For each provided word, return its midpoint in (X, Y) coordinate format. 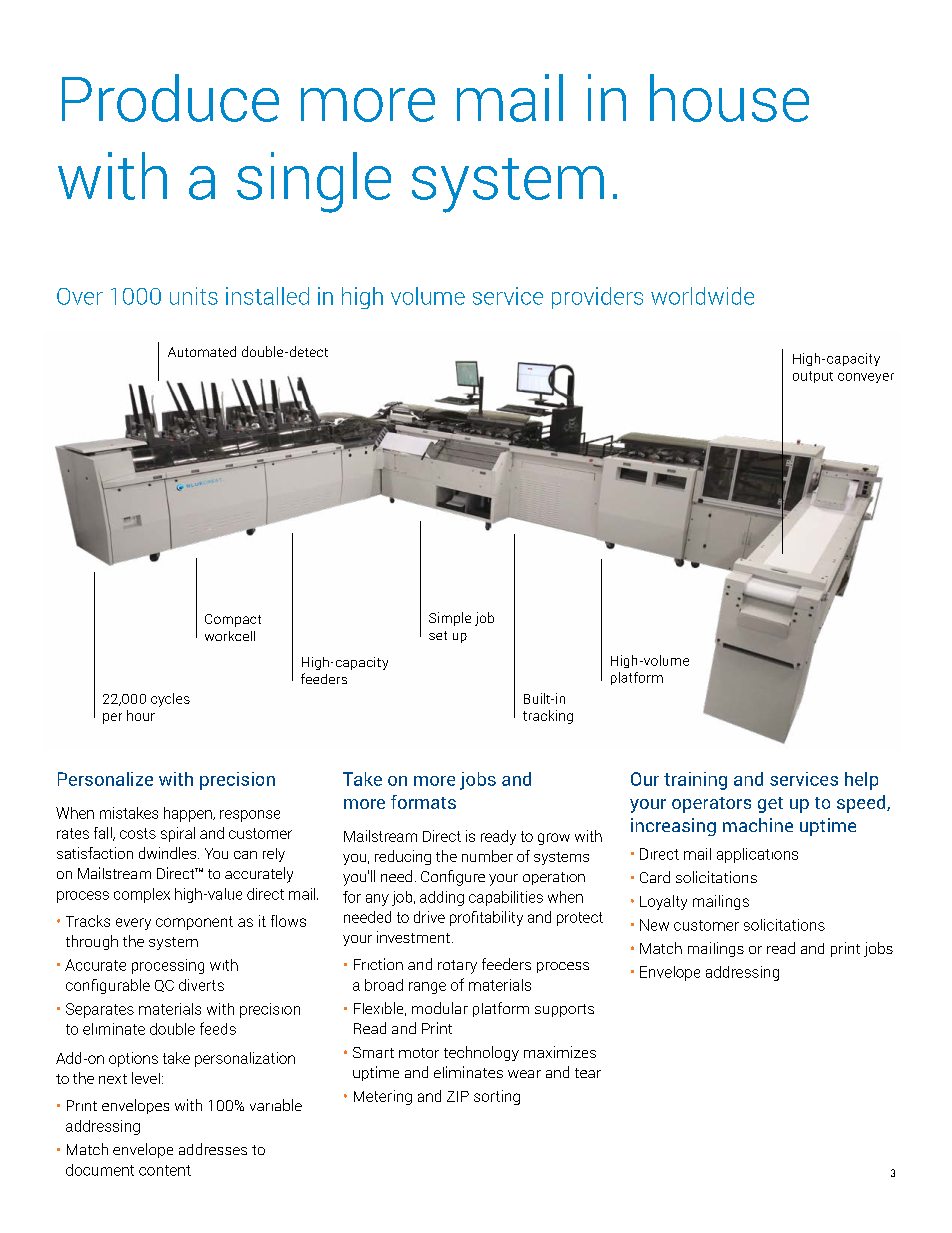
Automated (202, 351)
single (314, 182)
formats (423, 802)
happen (189, 814)
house (729, 98)
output (813, 377)
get (770, 805)
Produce (170, 98)
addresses (213, 1149)
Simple (450, 619)
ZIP (458, 1096)
